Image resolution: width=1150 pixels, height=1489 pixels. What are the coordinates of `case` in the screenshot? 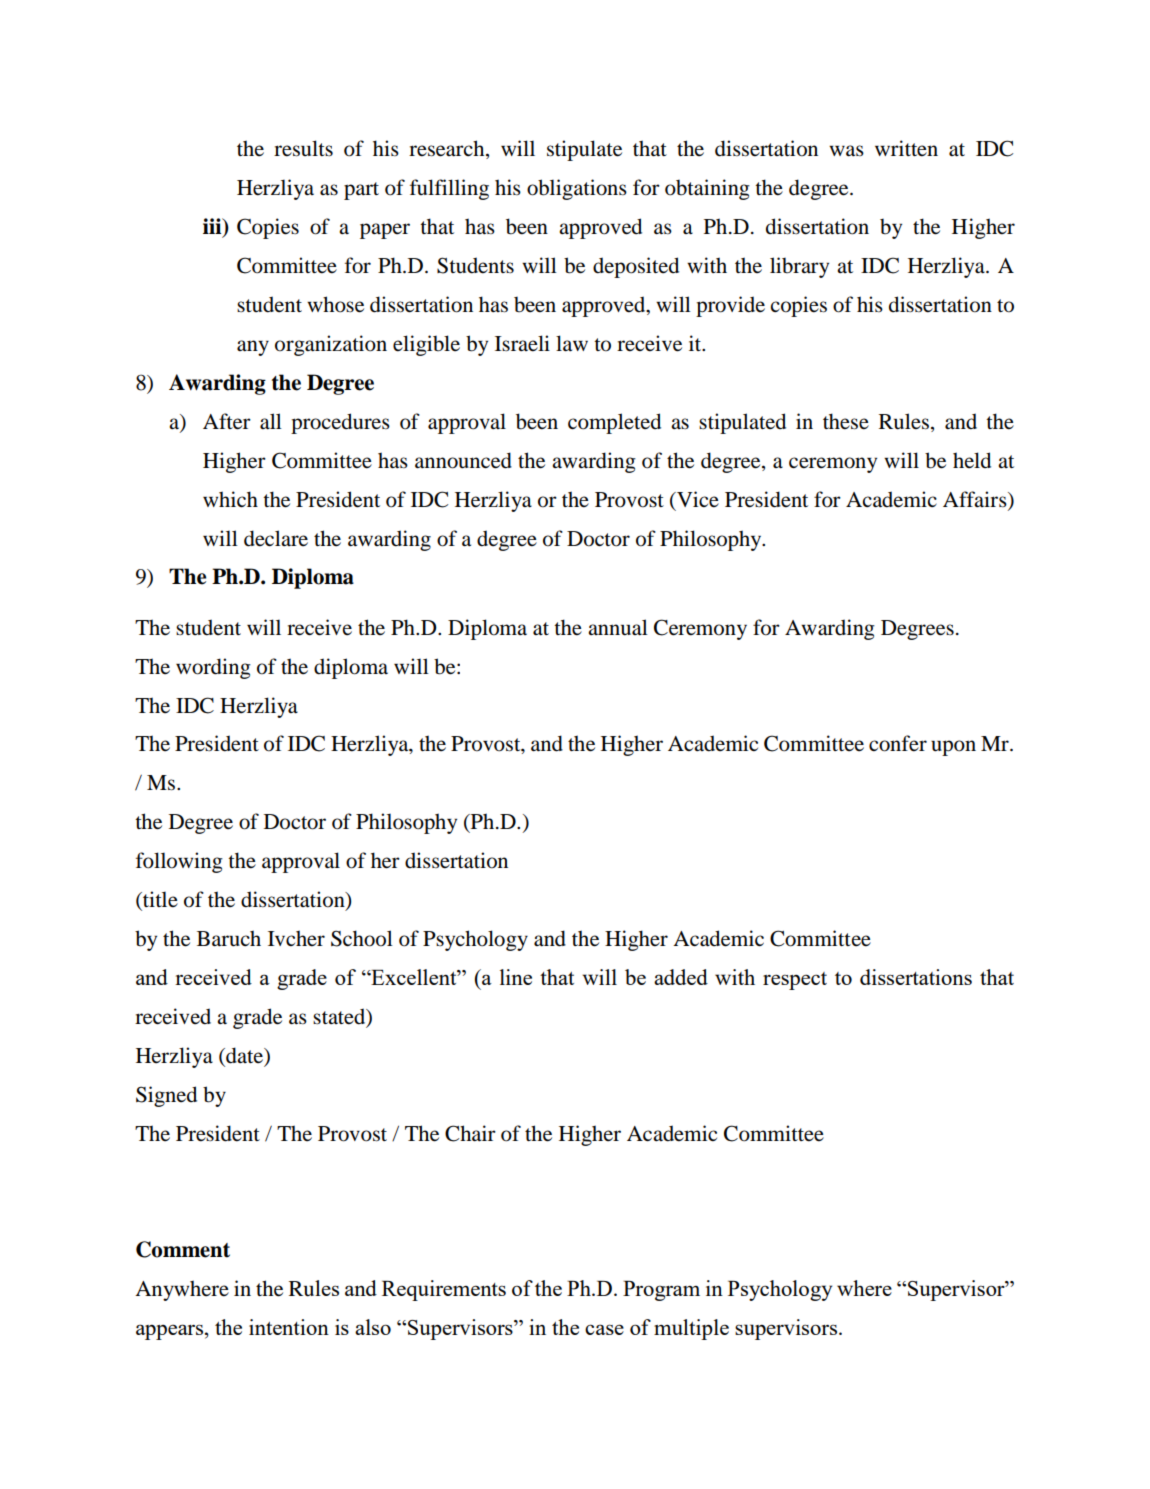 It's located at (604, 1329).
